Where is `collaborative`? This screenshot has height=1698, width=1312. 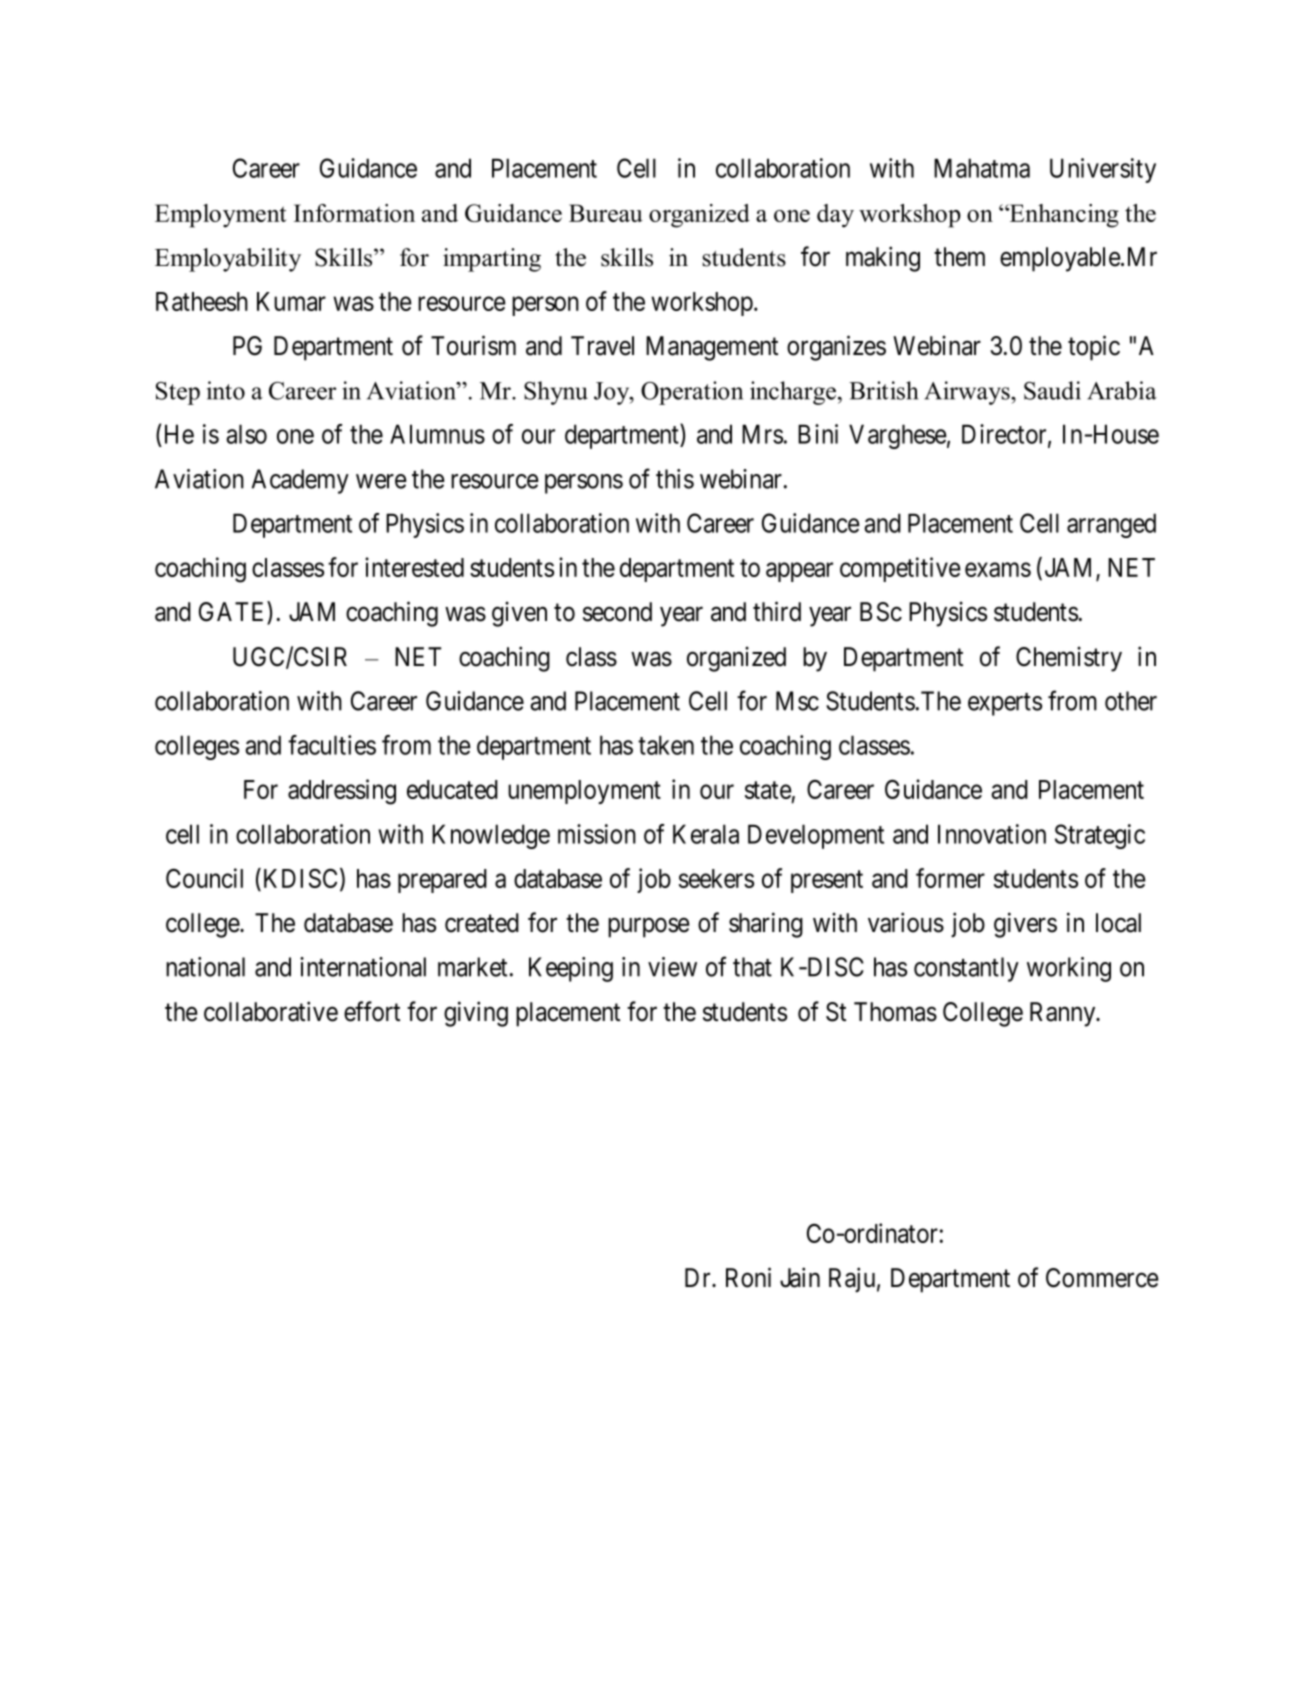
collaborative is located at coordinates (271, 1011).
